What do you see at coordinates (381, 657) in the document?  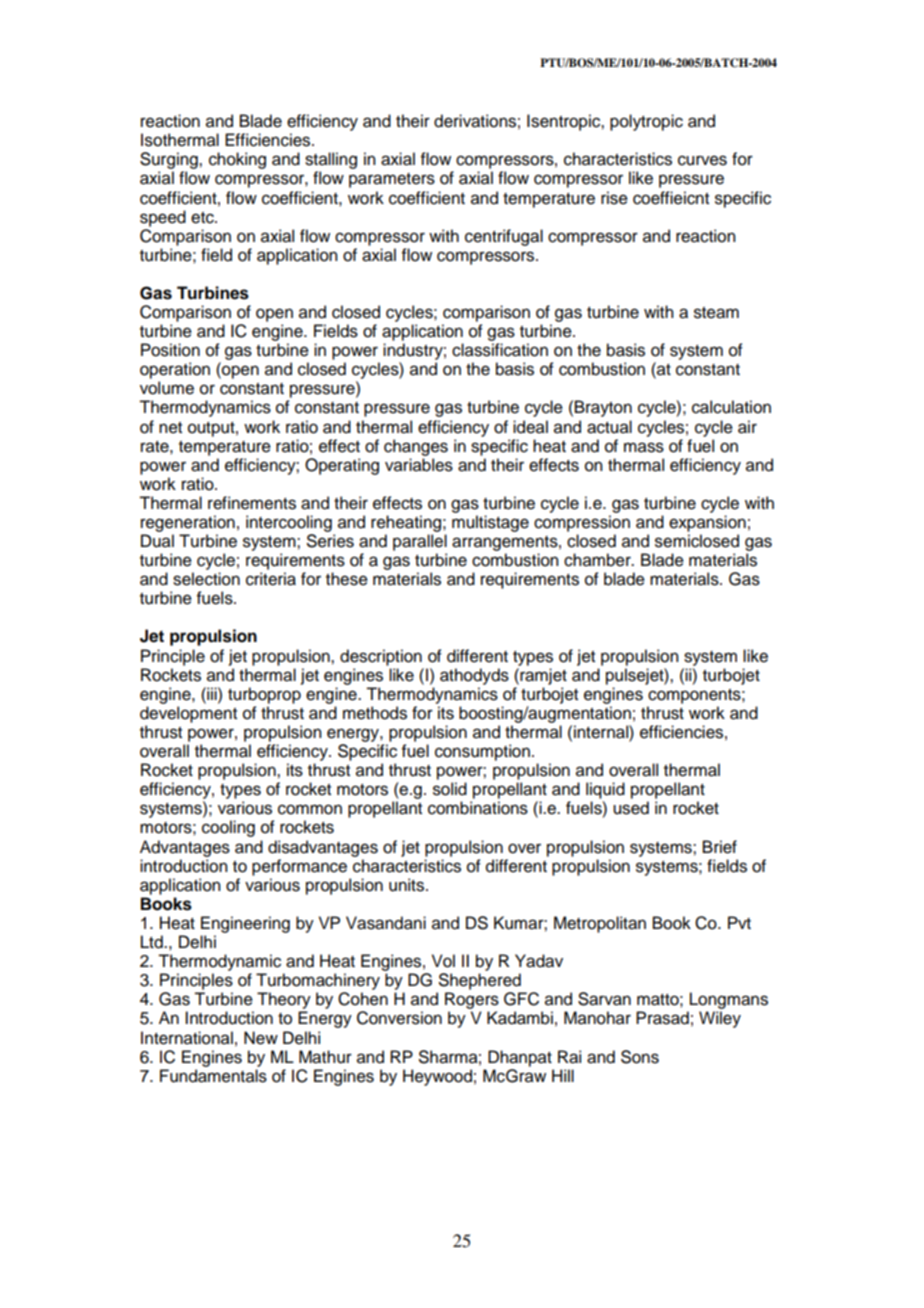 I see `description` at bounding box center [381, 657].
